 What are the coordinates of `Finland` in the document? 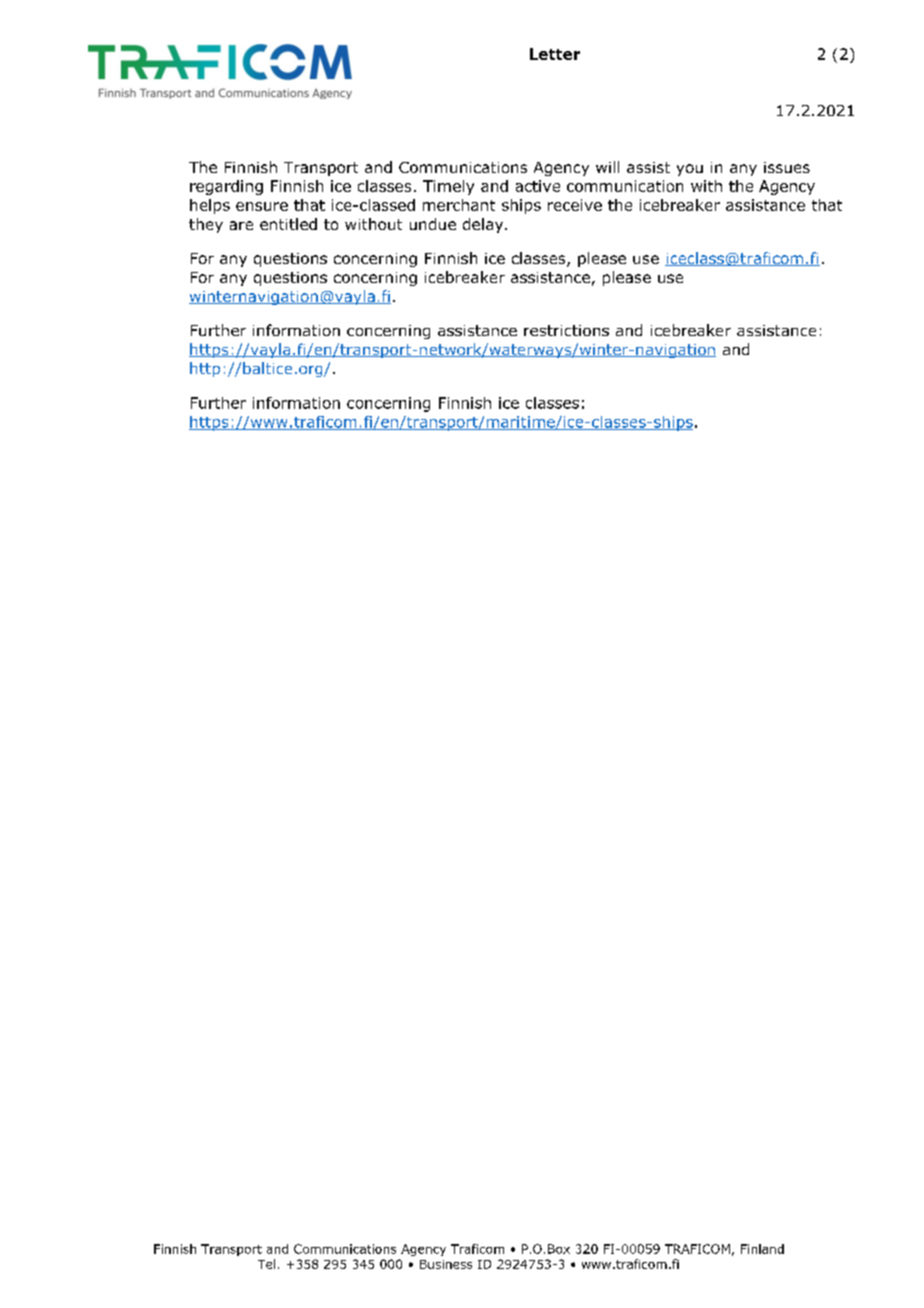 It's located at (762, 1249).
